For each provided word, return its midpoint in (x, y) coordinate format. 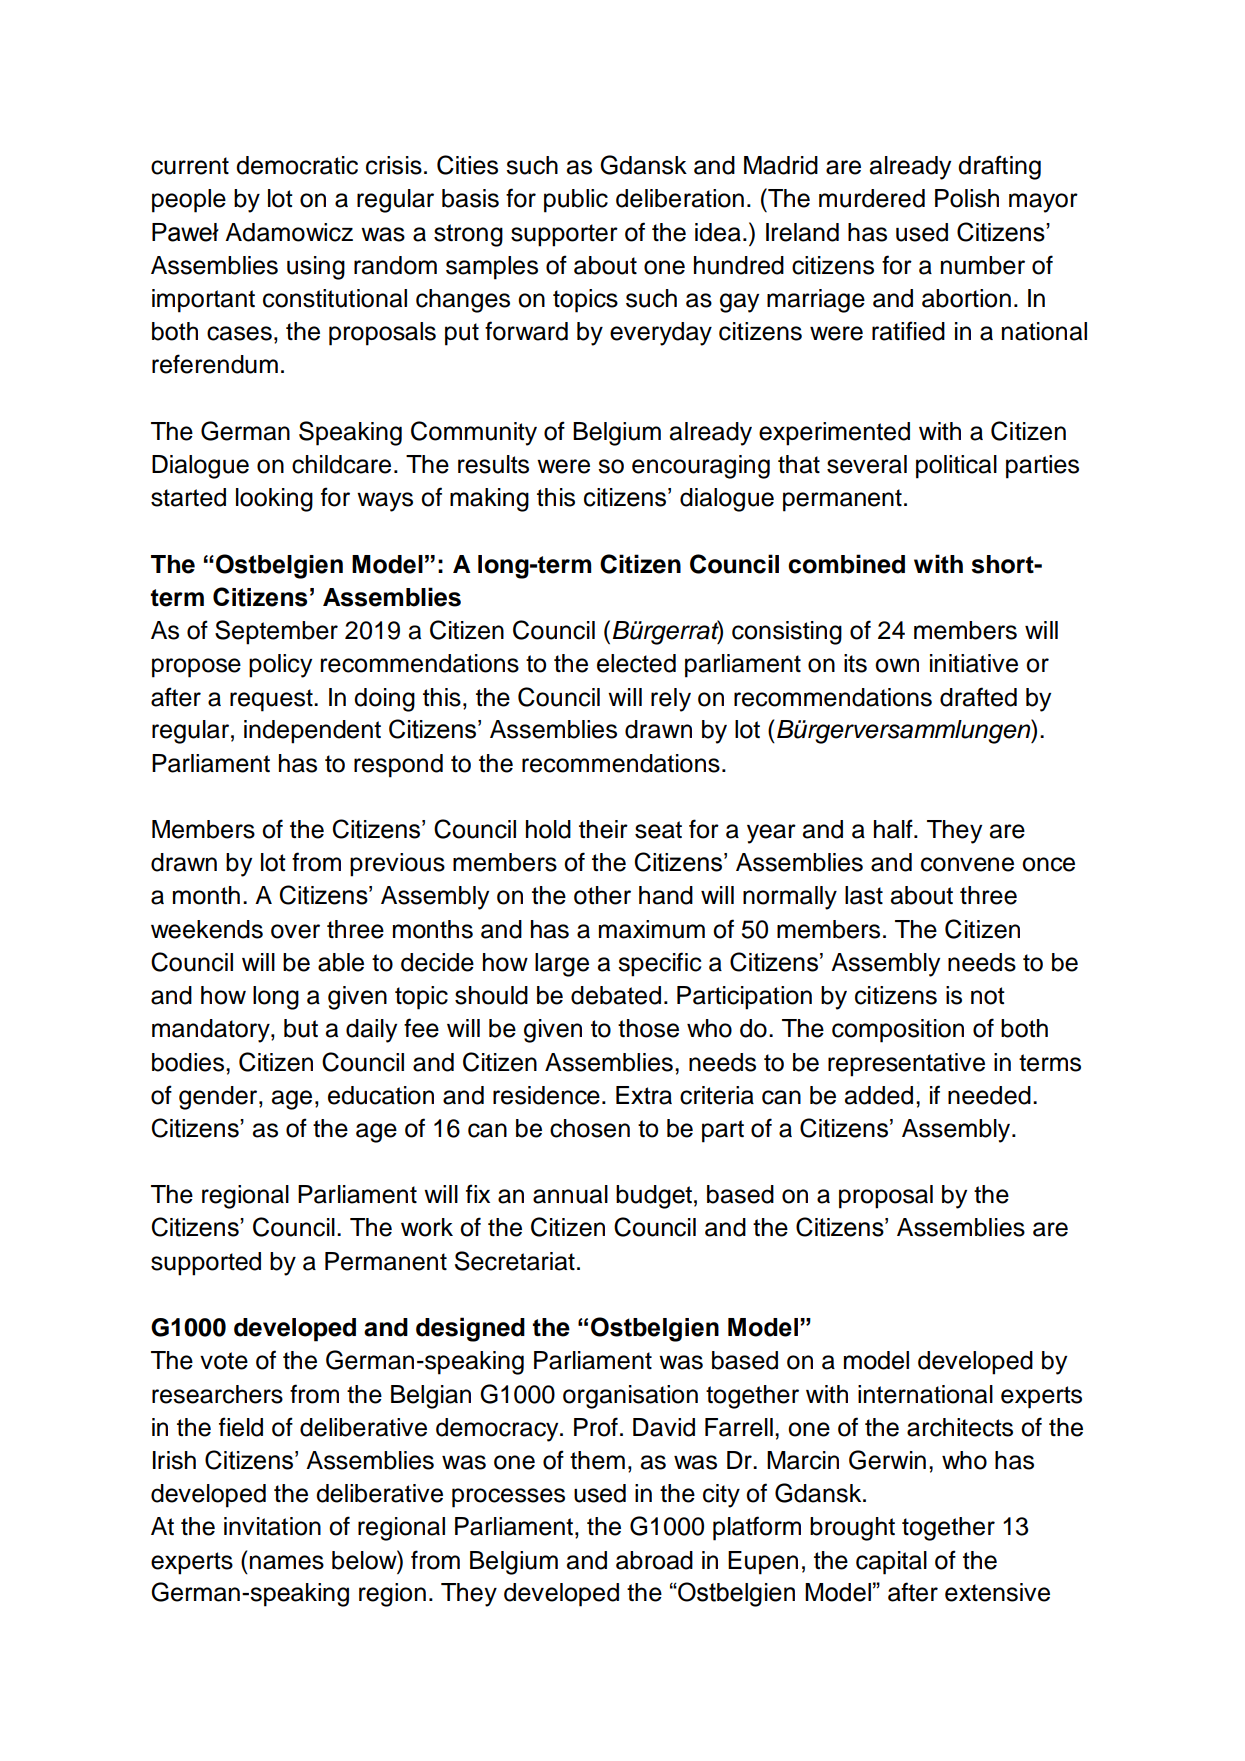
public (576, 201)
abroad (654, 1560)
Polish (967, 198)
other (602, 895)
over (295, 931)
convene (967, 864)
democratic (297, 165)
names (287, 1562)
